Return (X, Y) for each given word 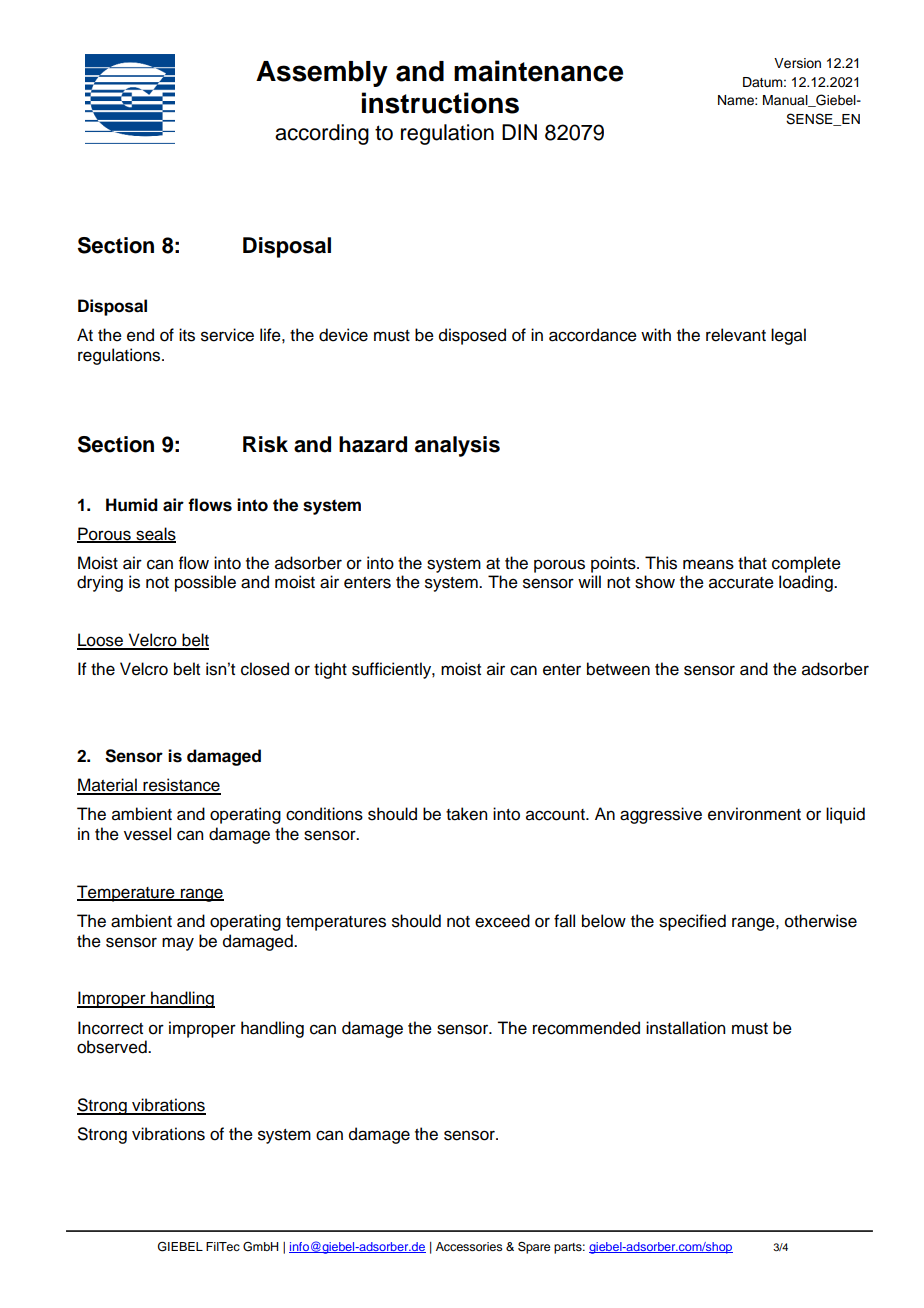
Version (797, 63)
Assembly (322, 74)
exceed (502, 921)
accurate (741, 583)
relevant (736, 335)
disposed (472, 336)
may (178, 944)
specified (692, 922)
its (187, 335)
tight (330, 670)
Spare (534, 1247)
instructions (440, 103)
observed (113, 1047)
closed (265, 669)
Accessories (469, 1246)
